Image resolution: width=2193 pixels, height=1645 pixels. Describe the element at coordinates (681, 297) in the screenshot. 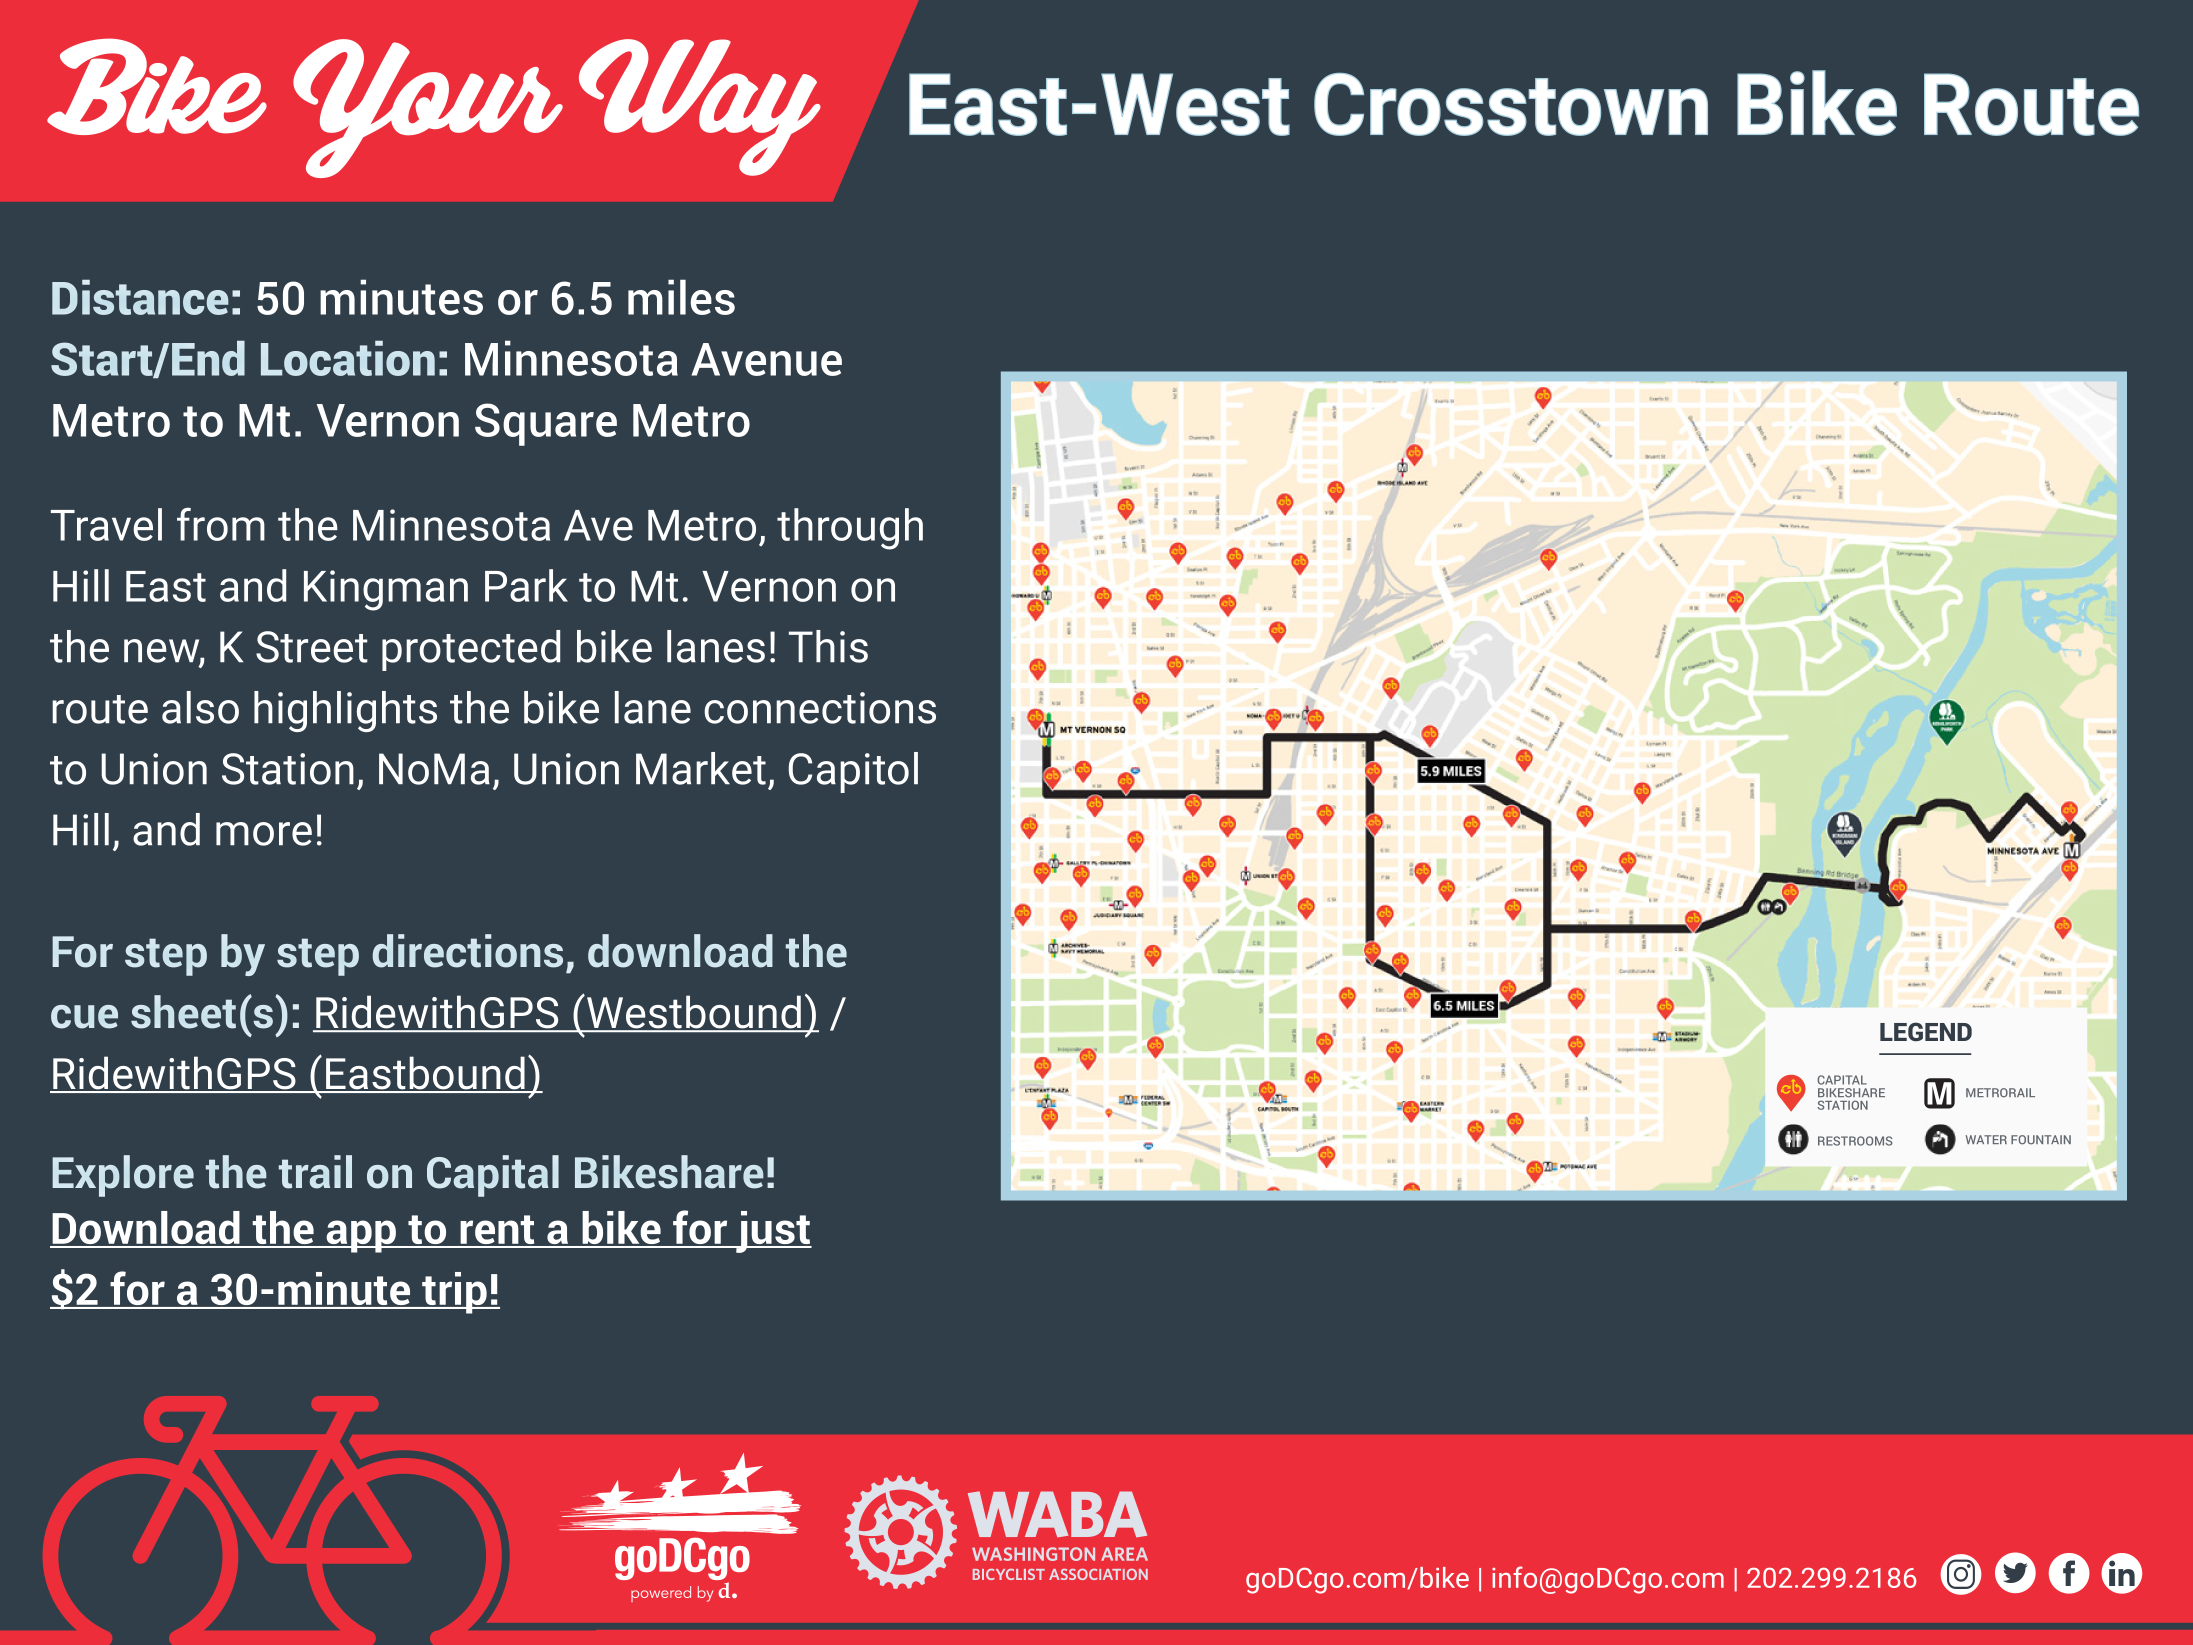

I see `miles` at that location.
